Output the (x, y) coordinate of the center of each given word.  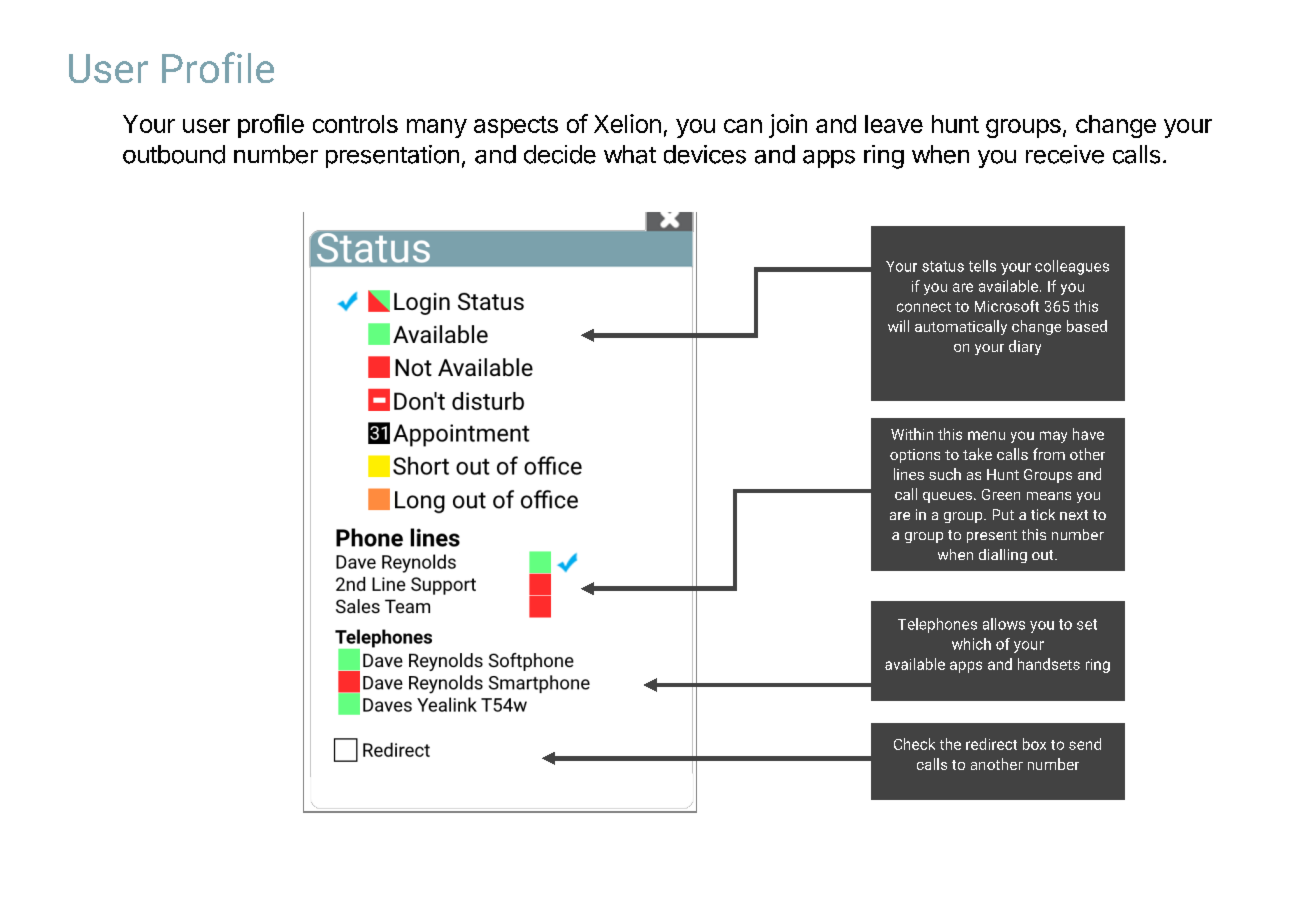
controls (355, 124)
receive (1065, 154)
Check (914, 744)
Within (912, 434)
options (915, 456)
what (630, 154)
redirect (991, 744)
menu (986, 435)
